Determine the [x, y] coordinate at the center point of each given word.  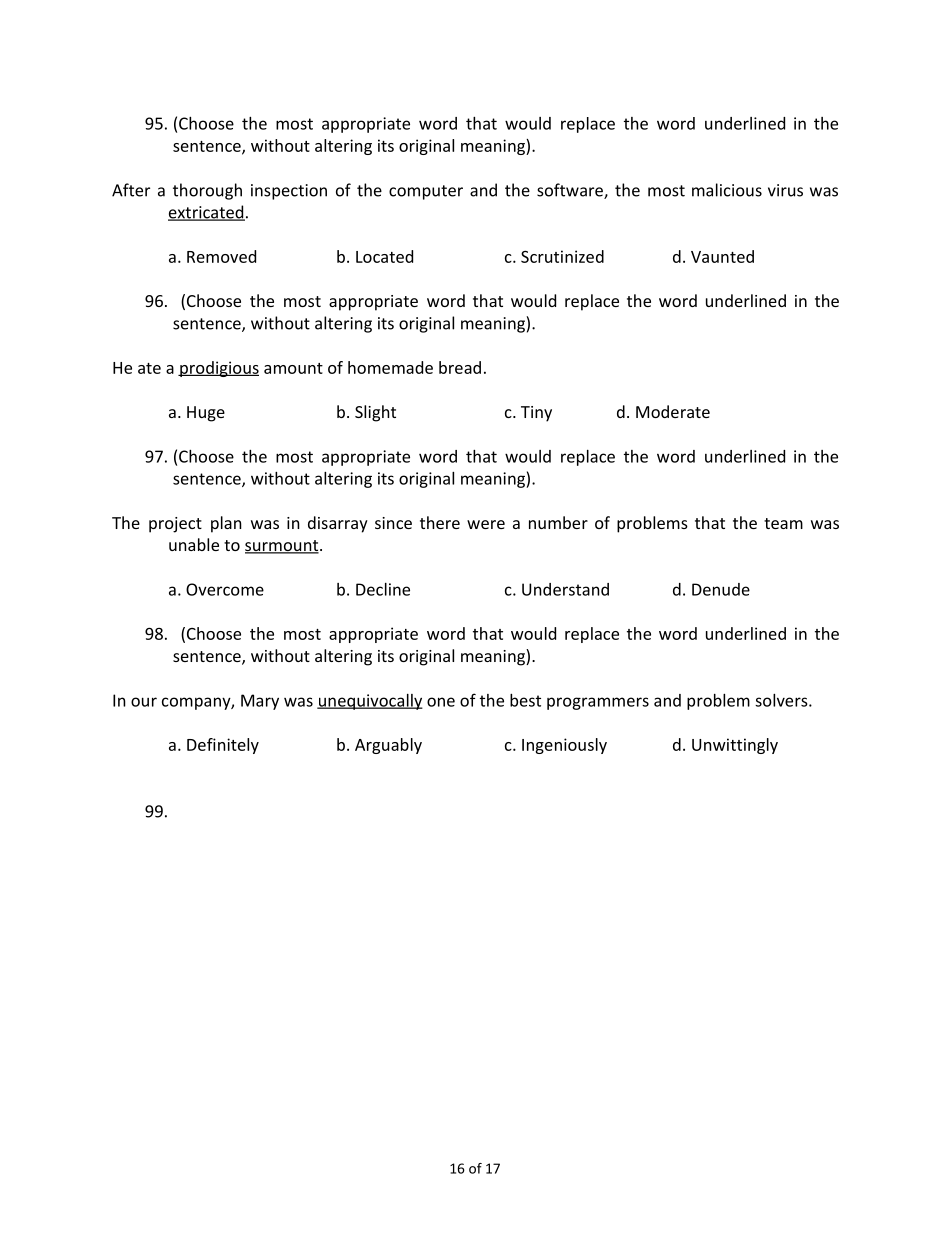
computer [426, 192]
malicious [727, 190]
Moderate [673, 411]
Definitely [223, 746]
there [440, 522]
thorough [207, 191]
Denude [721, 589]
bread [460, 367]
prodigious [218, 369]
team [783, 523]
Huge [206, 414]
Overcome [225, 589]
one [441, 702]
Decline [383, 589]
